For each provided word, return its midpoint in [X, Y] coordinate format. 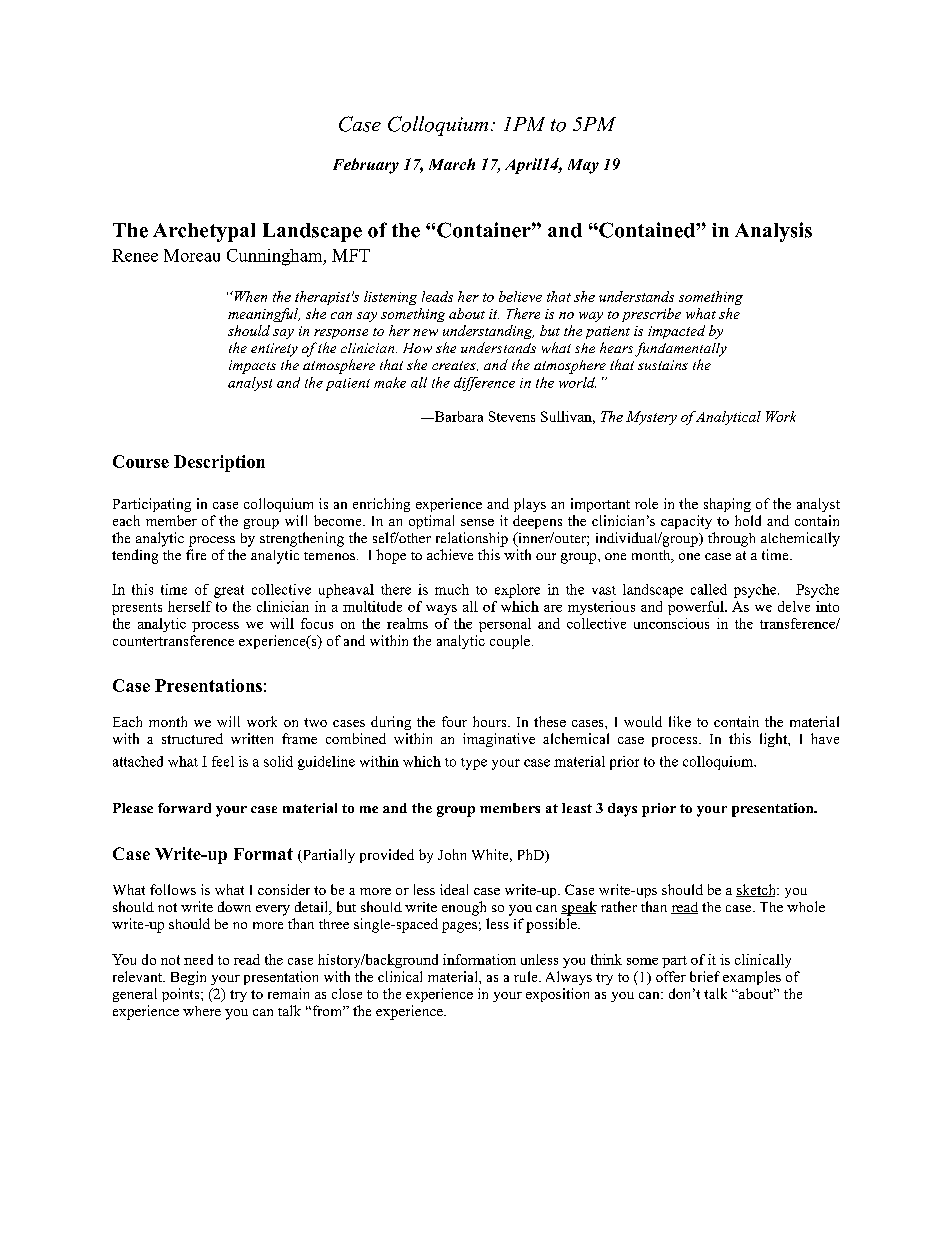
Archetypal [204, 232]
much [452, 589]
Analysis [773, 232]
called [709, 589]
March [452, 164]
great [229, 591]
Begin [188, 978]
